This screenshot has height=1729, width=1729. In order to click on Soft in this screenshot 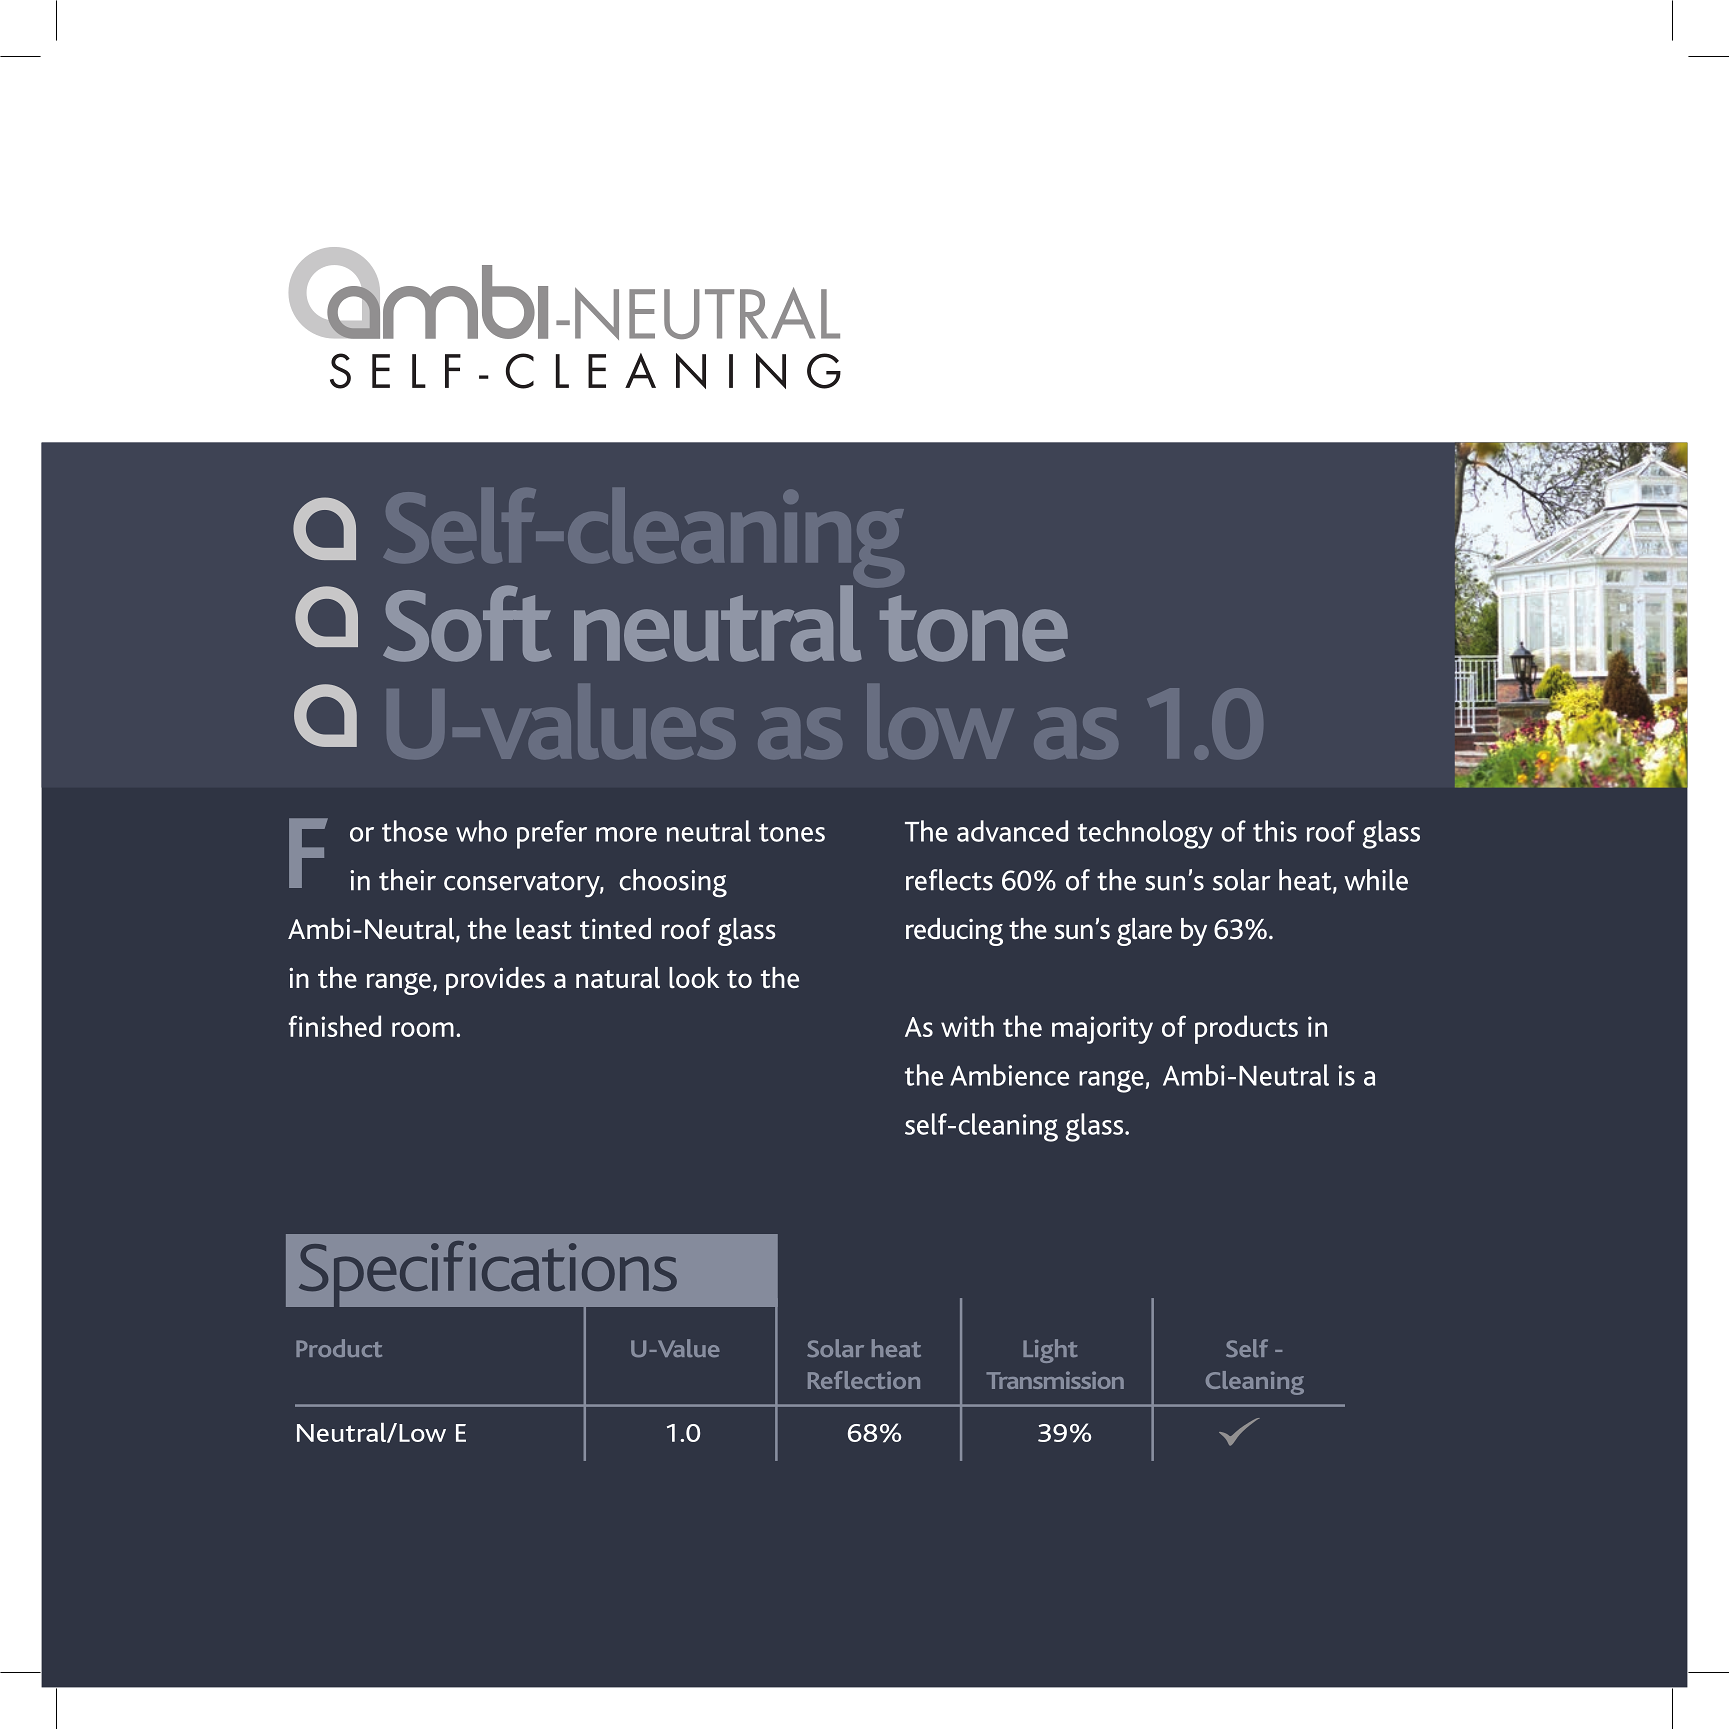, I will do `click(467, 623)`.
